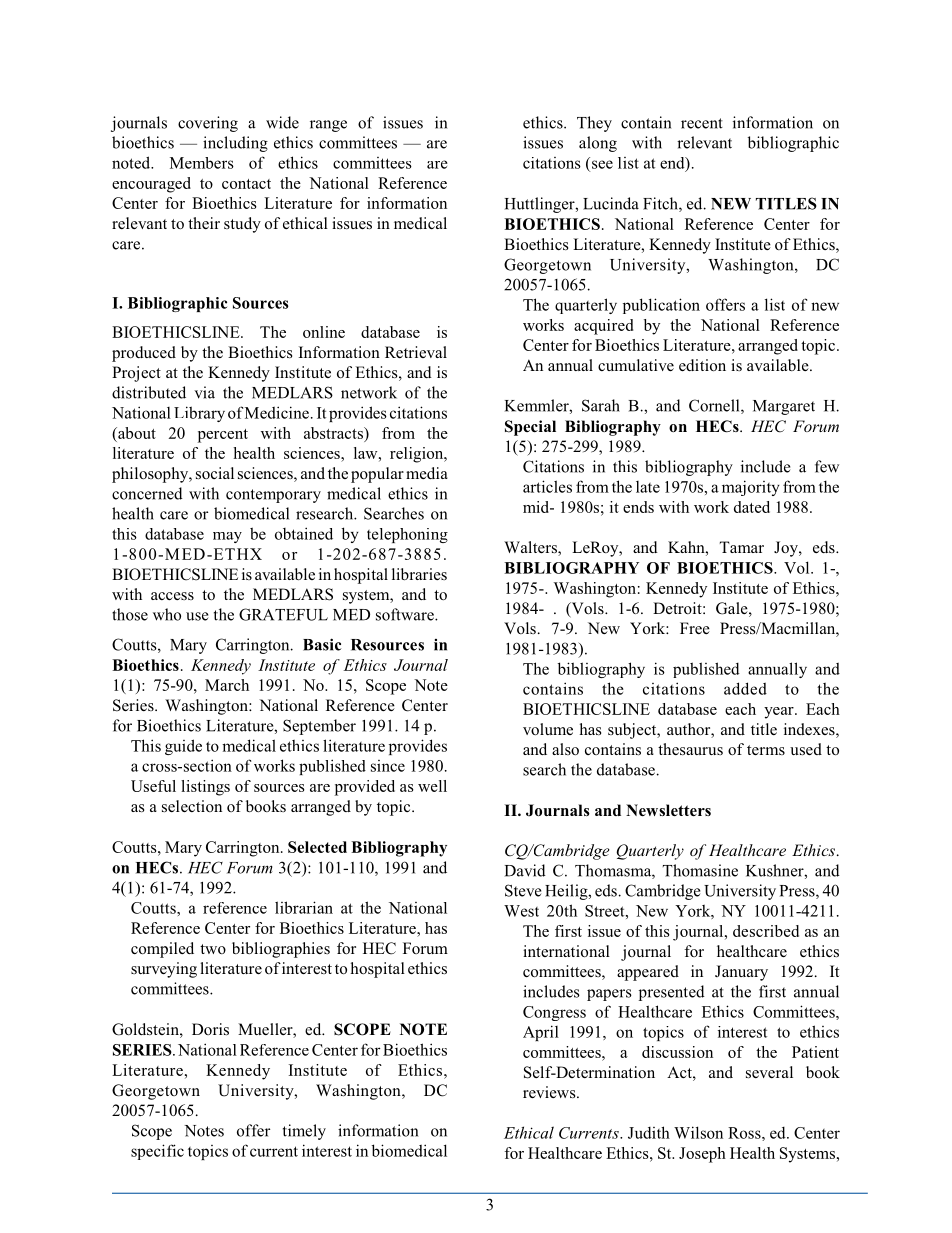 This image has width=952, height=1233. Describe the element at coordinates (202, 163) in the image. I see `Members` at that location.
